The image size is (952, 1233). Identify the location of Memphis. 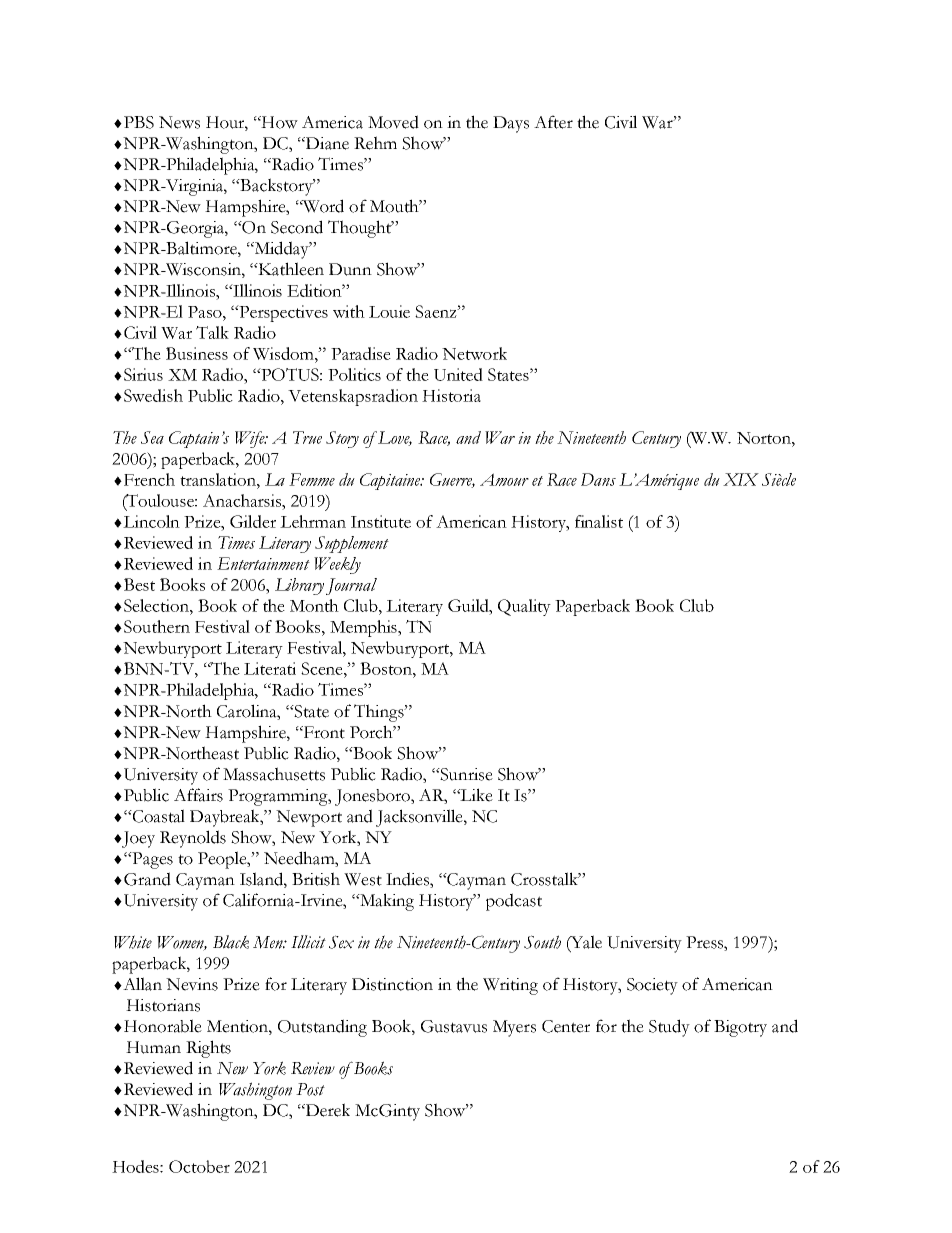
(364, 628).
